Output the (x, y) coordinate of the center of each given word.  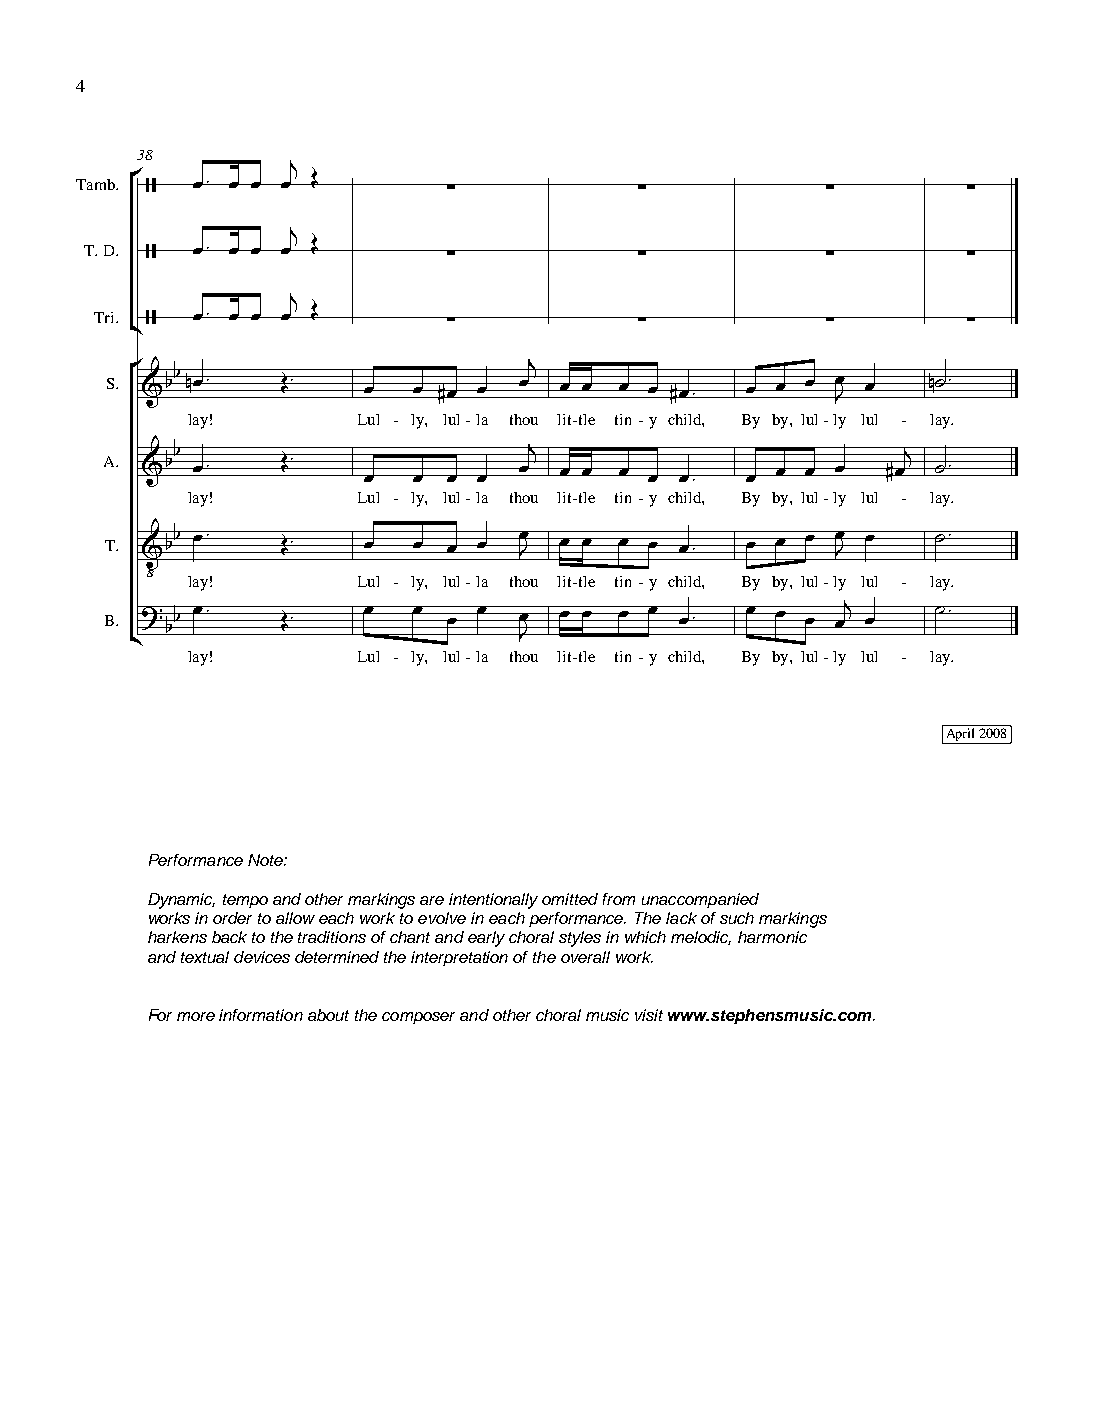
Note (266, 860)
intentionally (493, 901)
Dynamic (181, 901)
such (737, 918)
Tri (105, 317)
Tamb (96, 184)
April (960, 736)
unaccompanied (700, 900)
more (196, 1016)
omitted (570, 899)
